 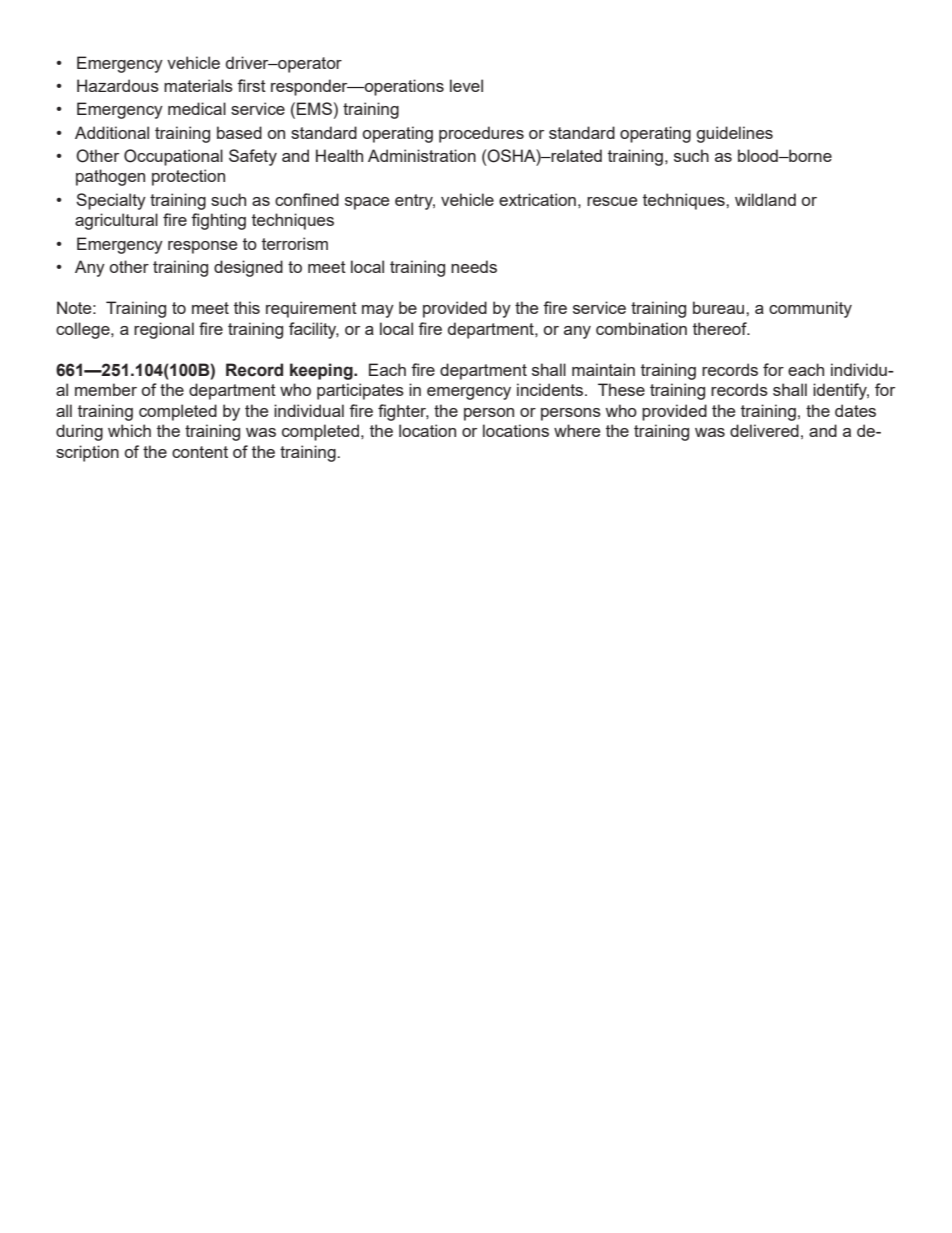 I want to click on bureau, so click(x=720, y=307).
